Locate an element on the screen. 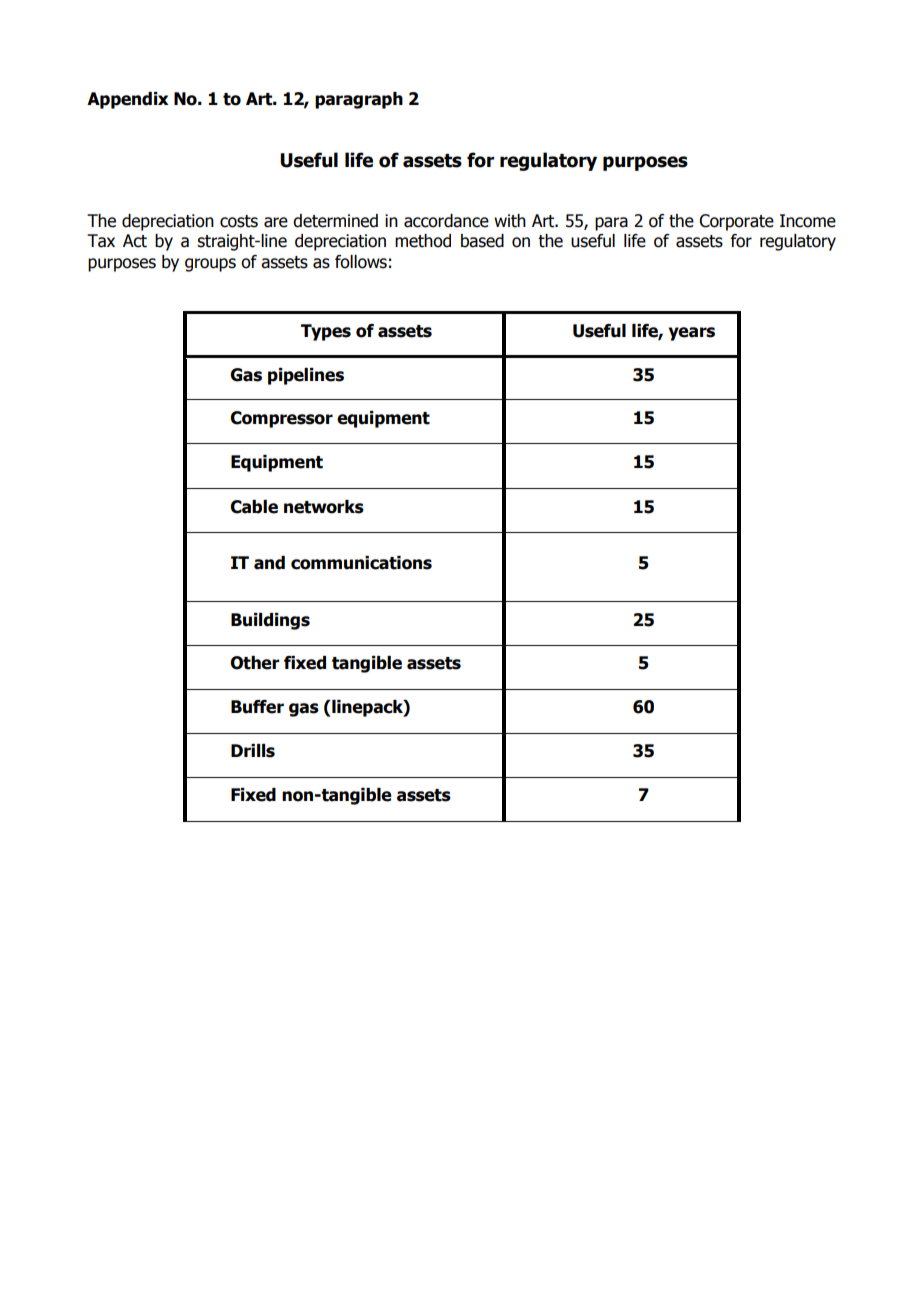 Image resolution: width=924 pixels, height=1308 pixels. Buildings is located at coordinates (270, 621).
